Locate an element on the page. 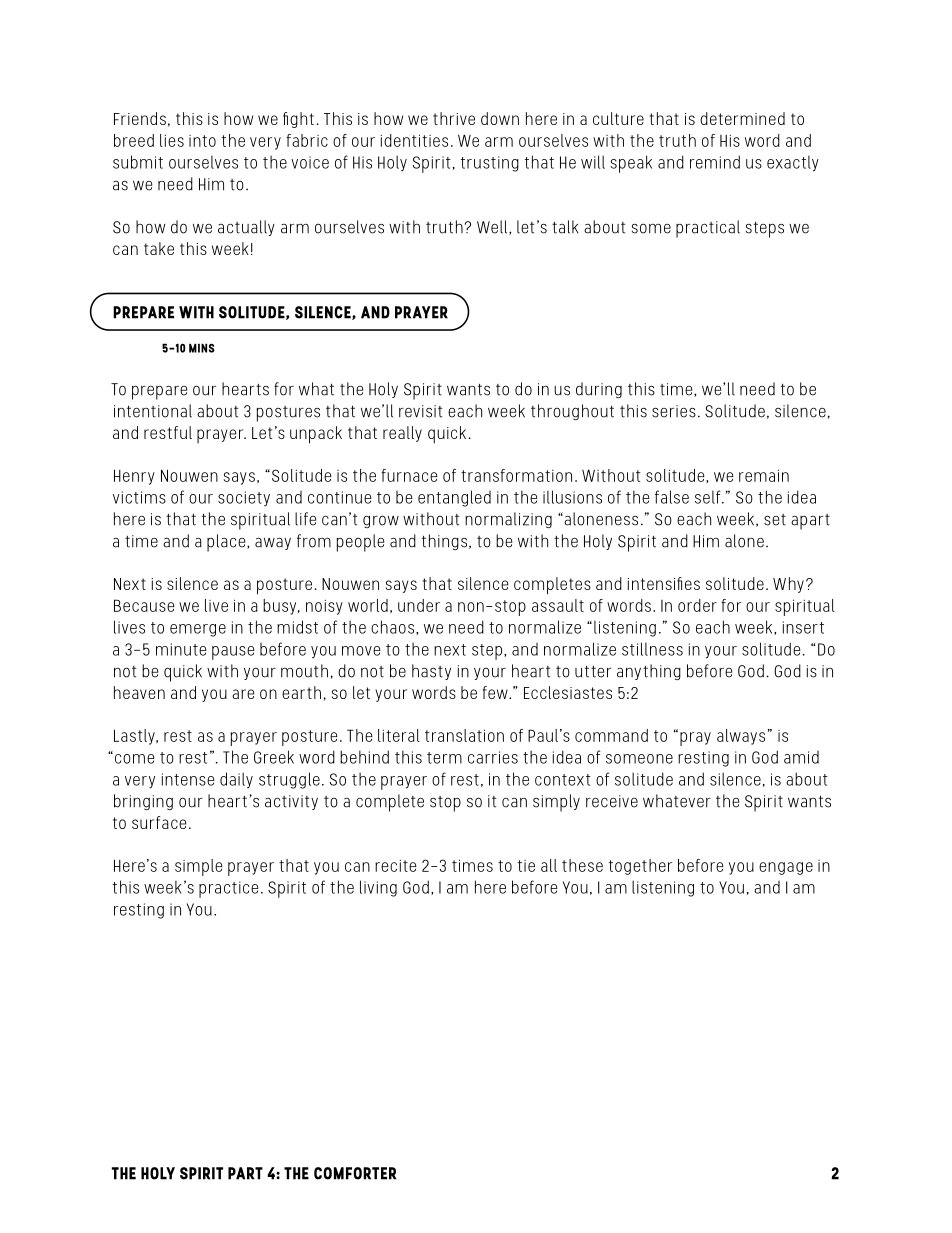 The height and width of the image is (1233, 952). self is located at coordinates (709, 497).
